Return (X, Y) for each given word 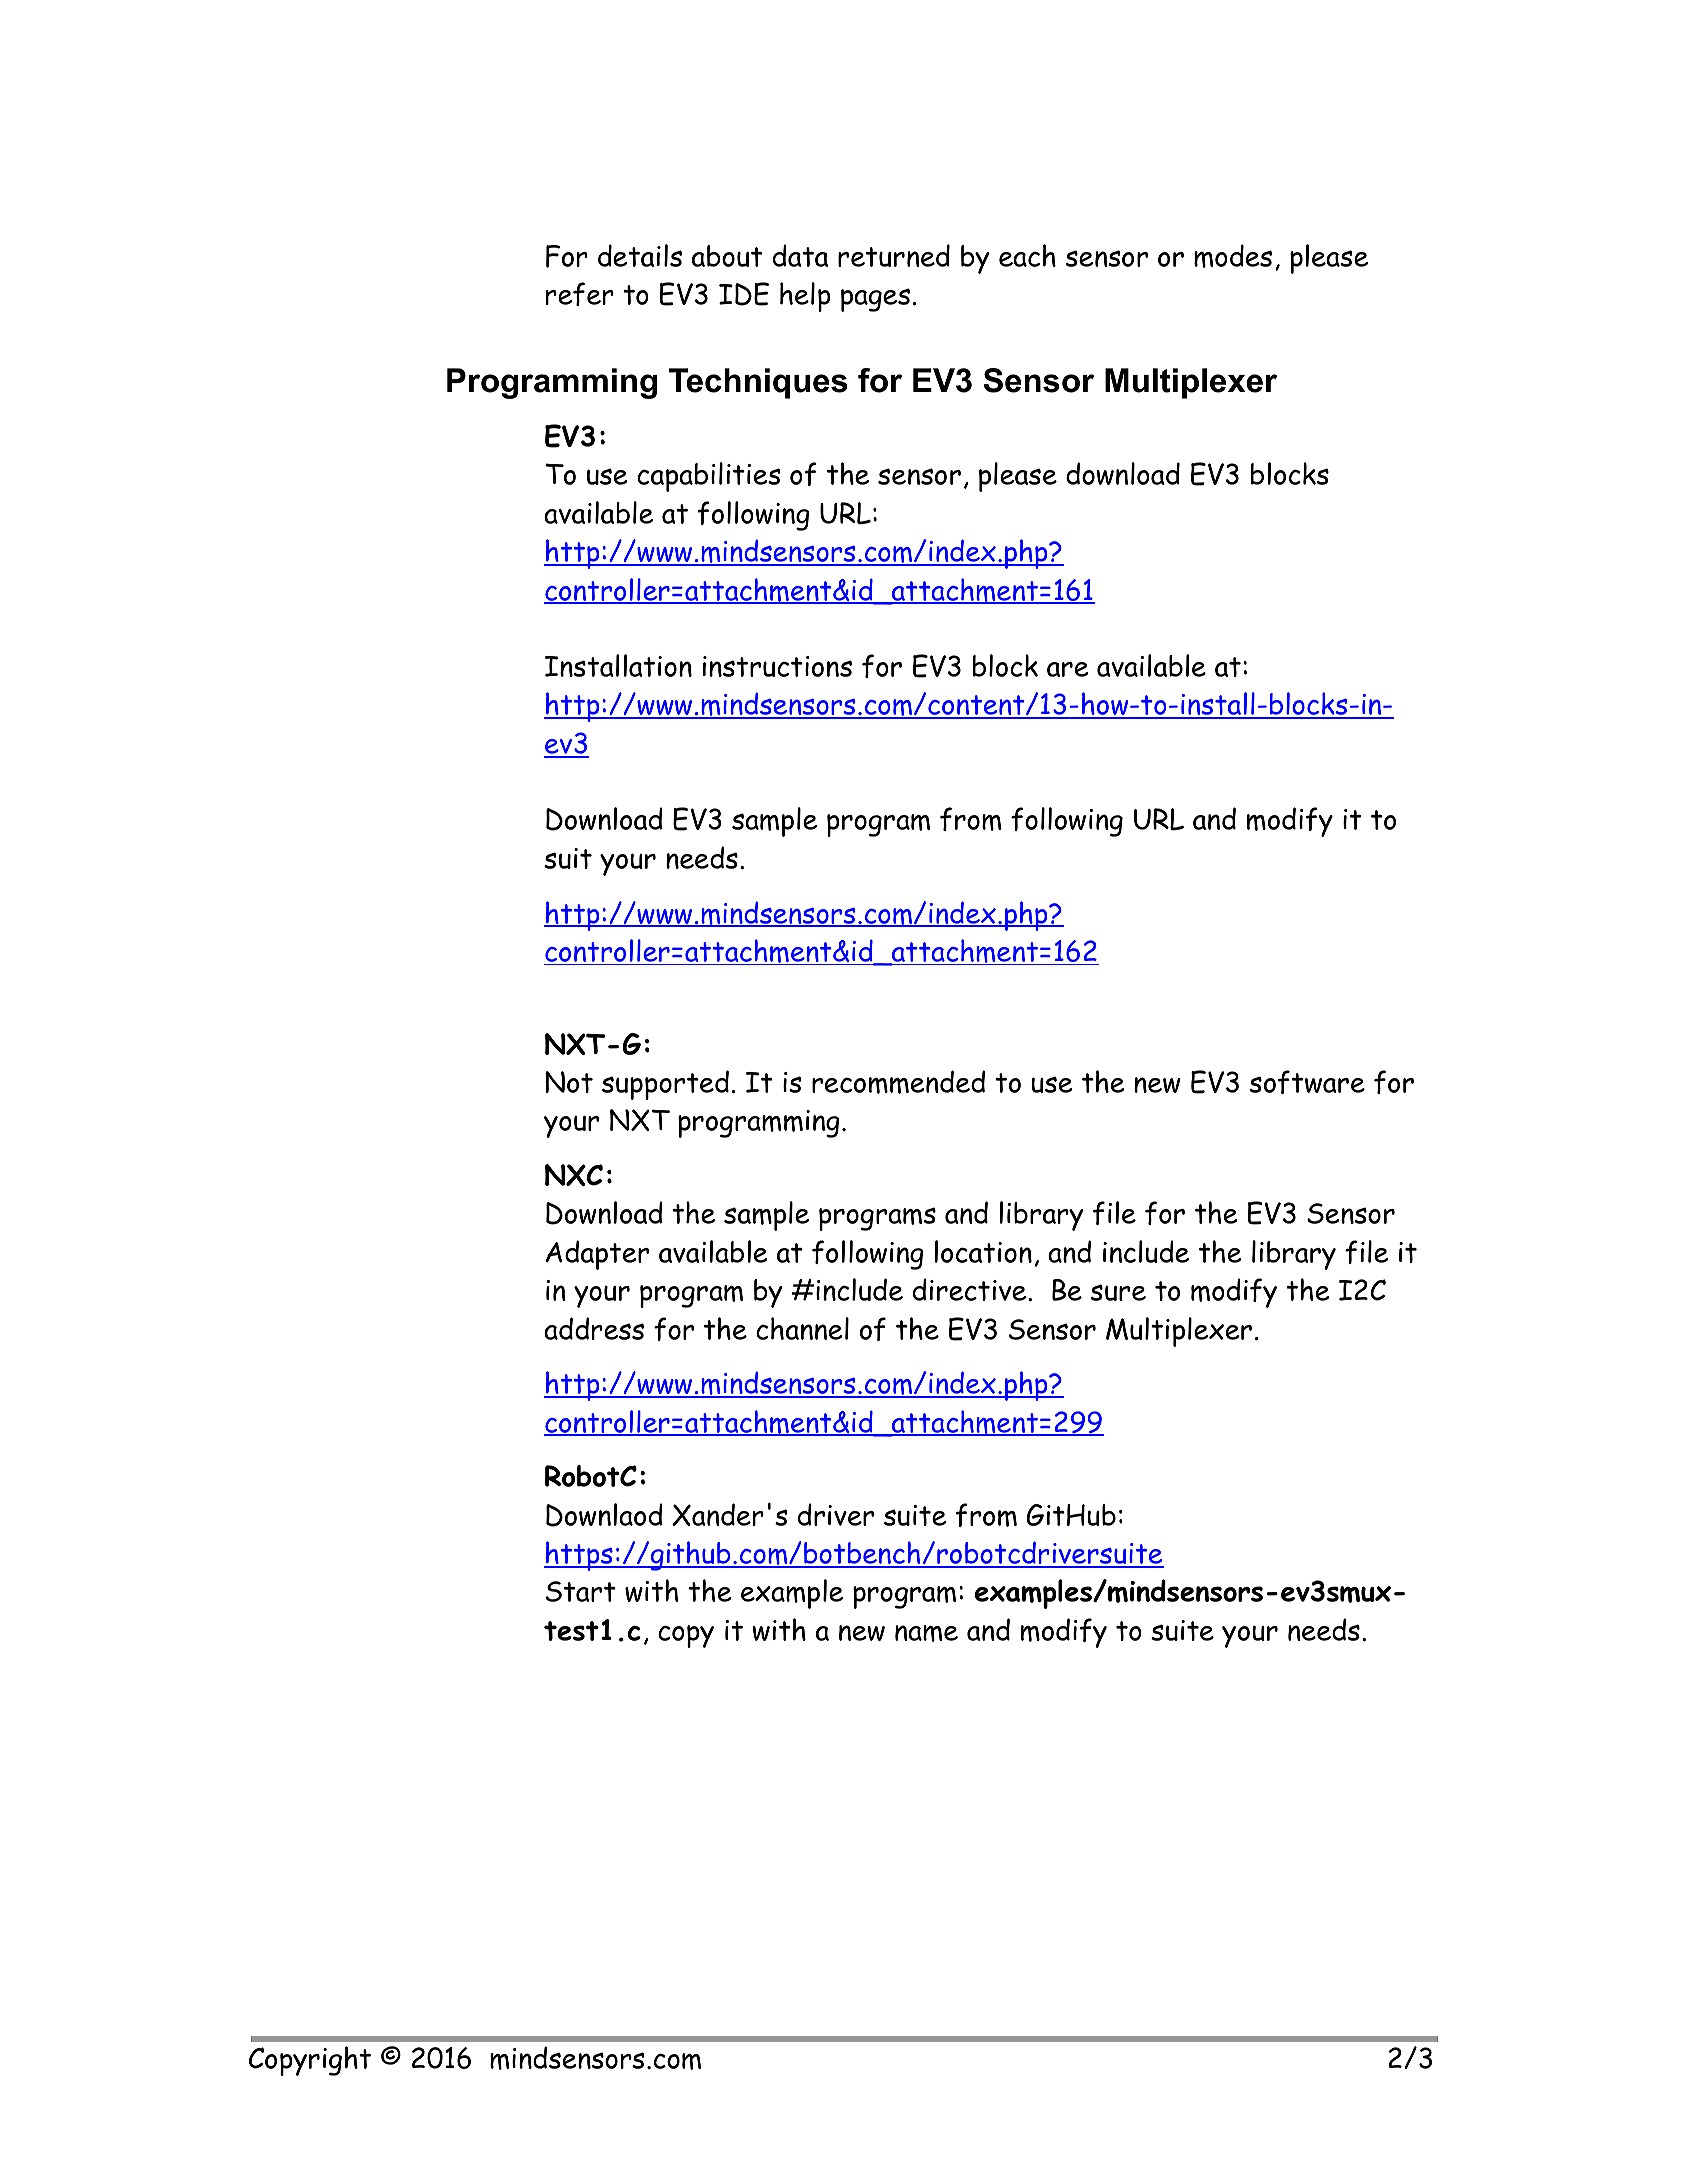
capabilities (708, 477)
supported (665, 1085)
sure (1118, 1292)
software (1307, 1082)
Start (581, 1591)
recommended (898, 1082)
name (926, 1633)
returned (894, 255)
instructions (777, 666)
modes (1233, 256)
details (640, 255)
